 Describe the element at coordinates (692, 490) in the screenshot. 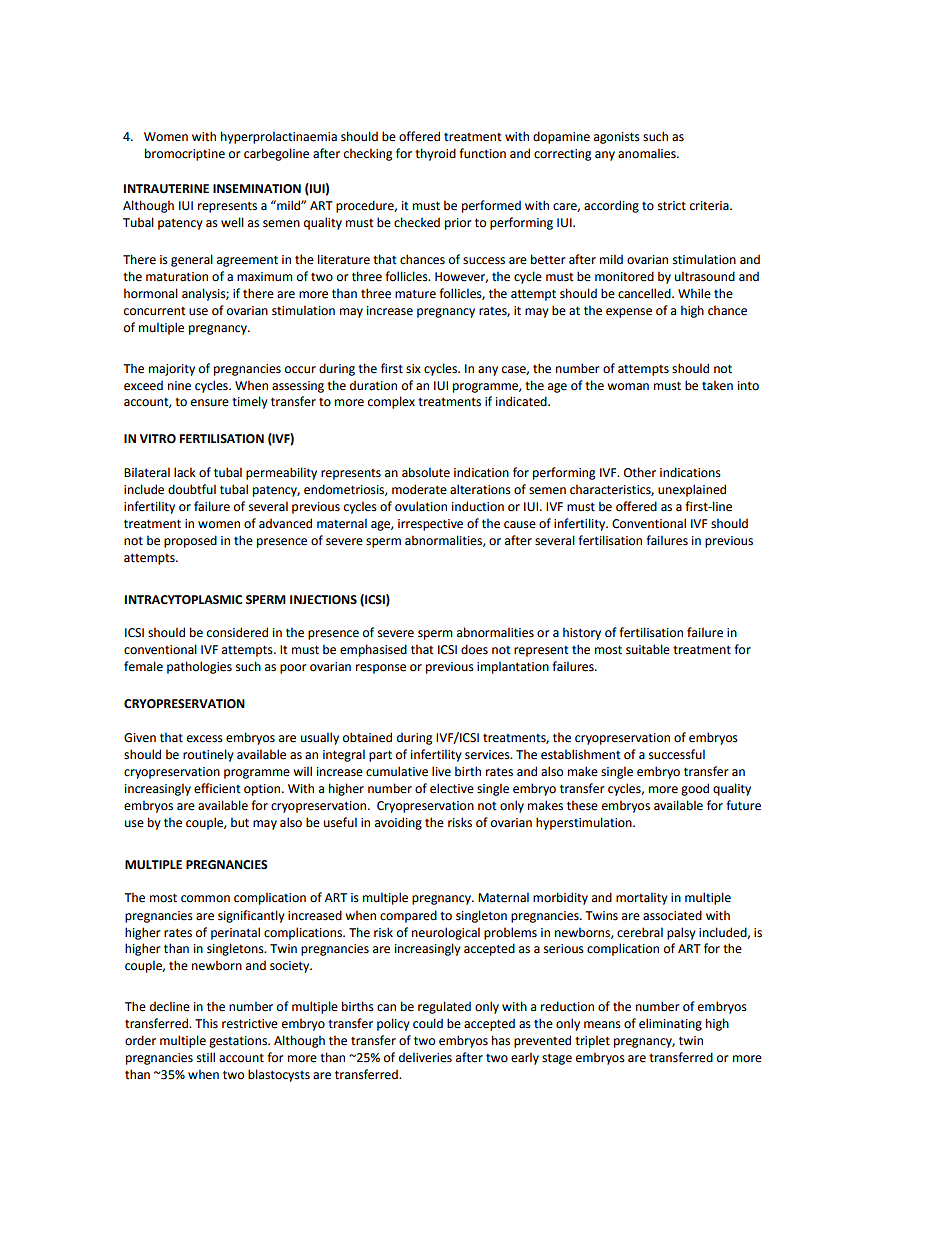

I see `unexplained` at that location.
